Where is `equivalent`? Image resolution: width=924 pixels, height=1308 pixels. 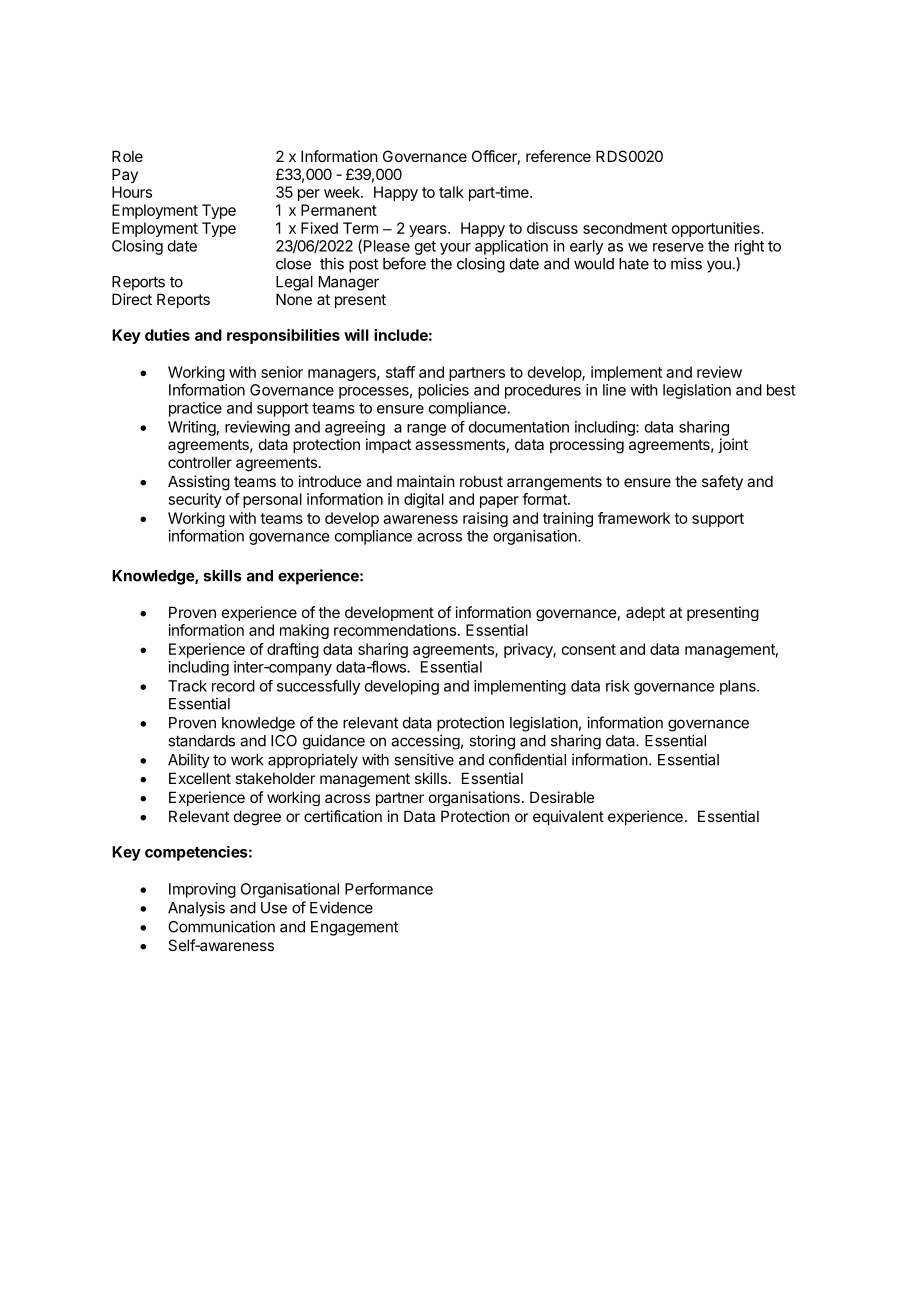 equivalent is located at coordinates (568, 817).
